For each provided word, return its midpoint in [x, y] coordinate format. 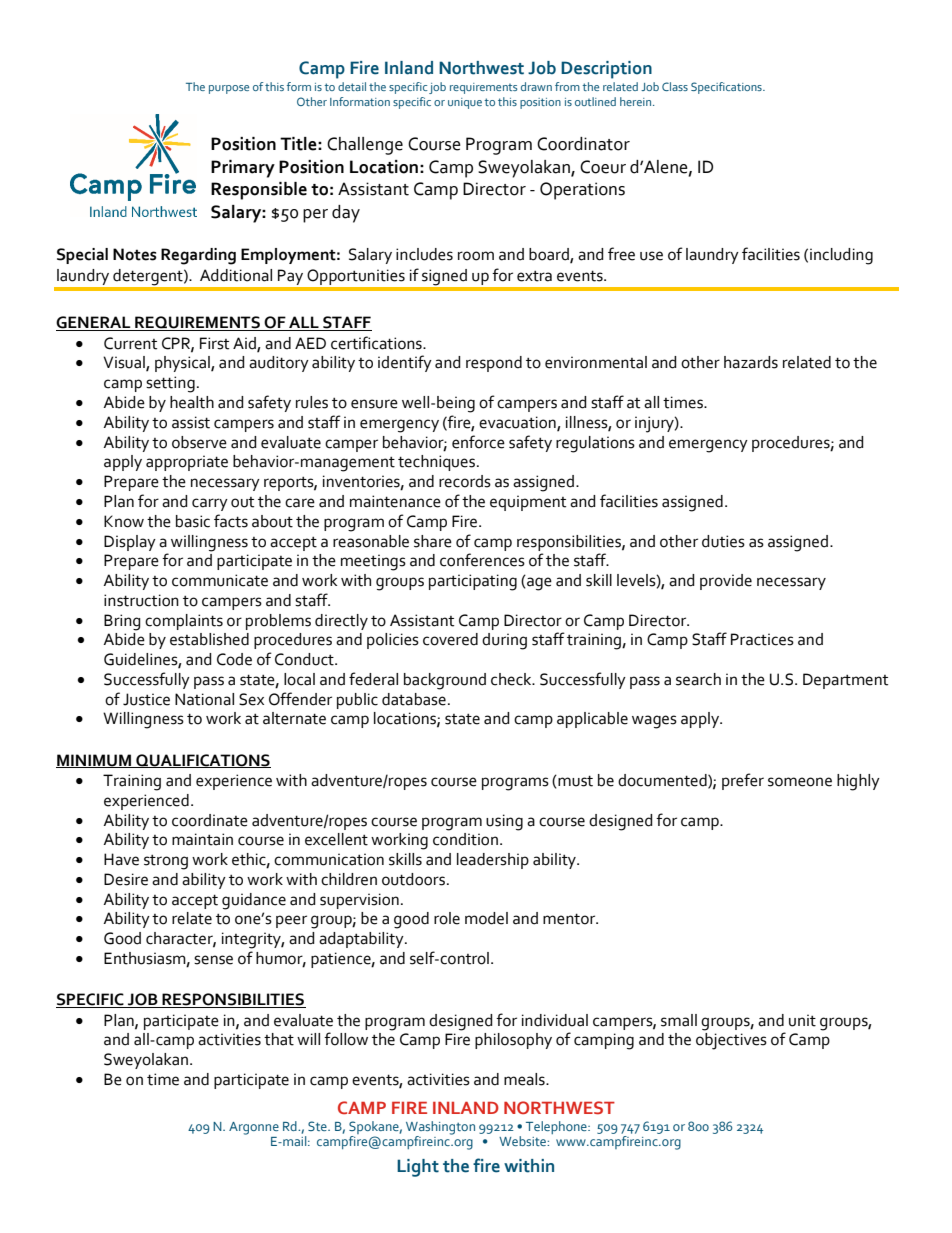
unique [465, 103]
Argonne [254, 1128]
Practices [762, 639]
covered [450, 639]
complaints [184, 622]
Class [675, 86]
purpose [229, 89]
